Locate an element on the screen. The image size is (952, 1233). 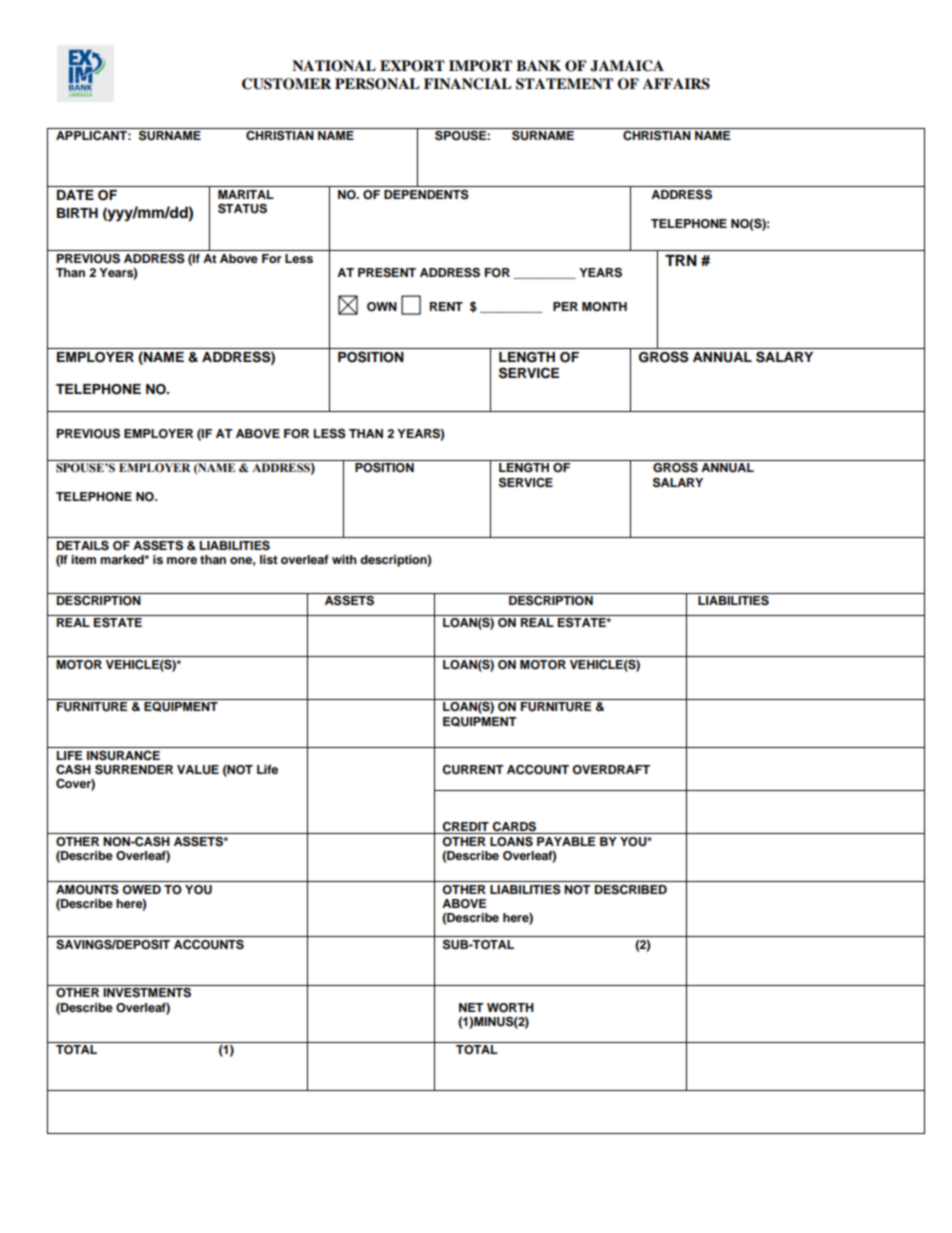
with is located at coordinates (344, 559).
